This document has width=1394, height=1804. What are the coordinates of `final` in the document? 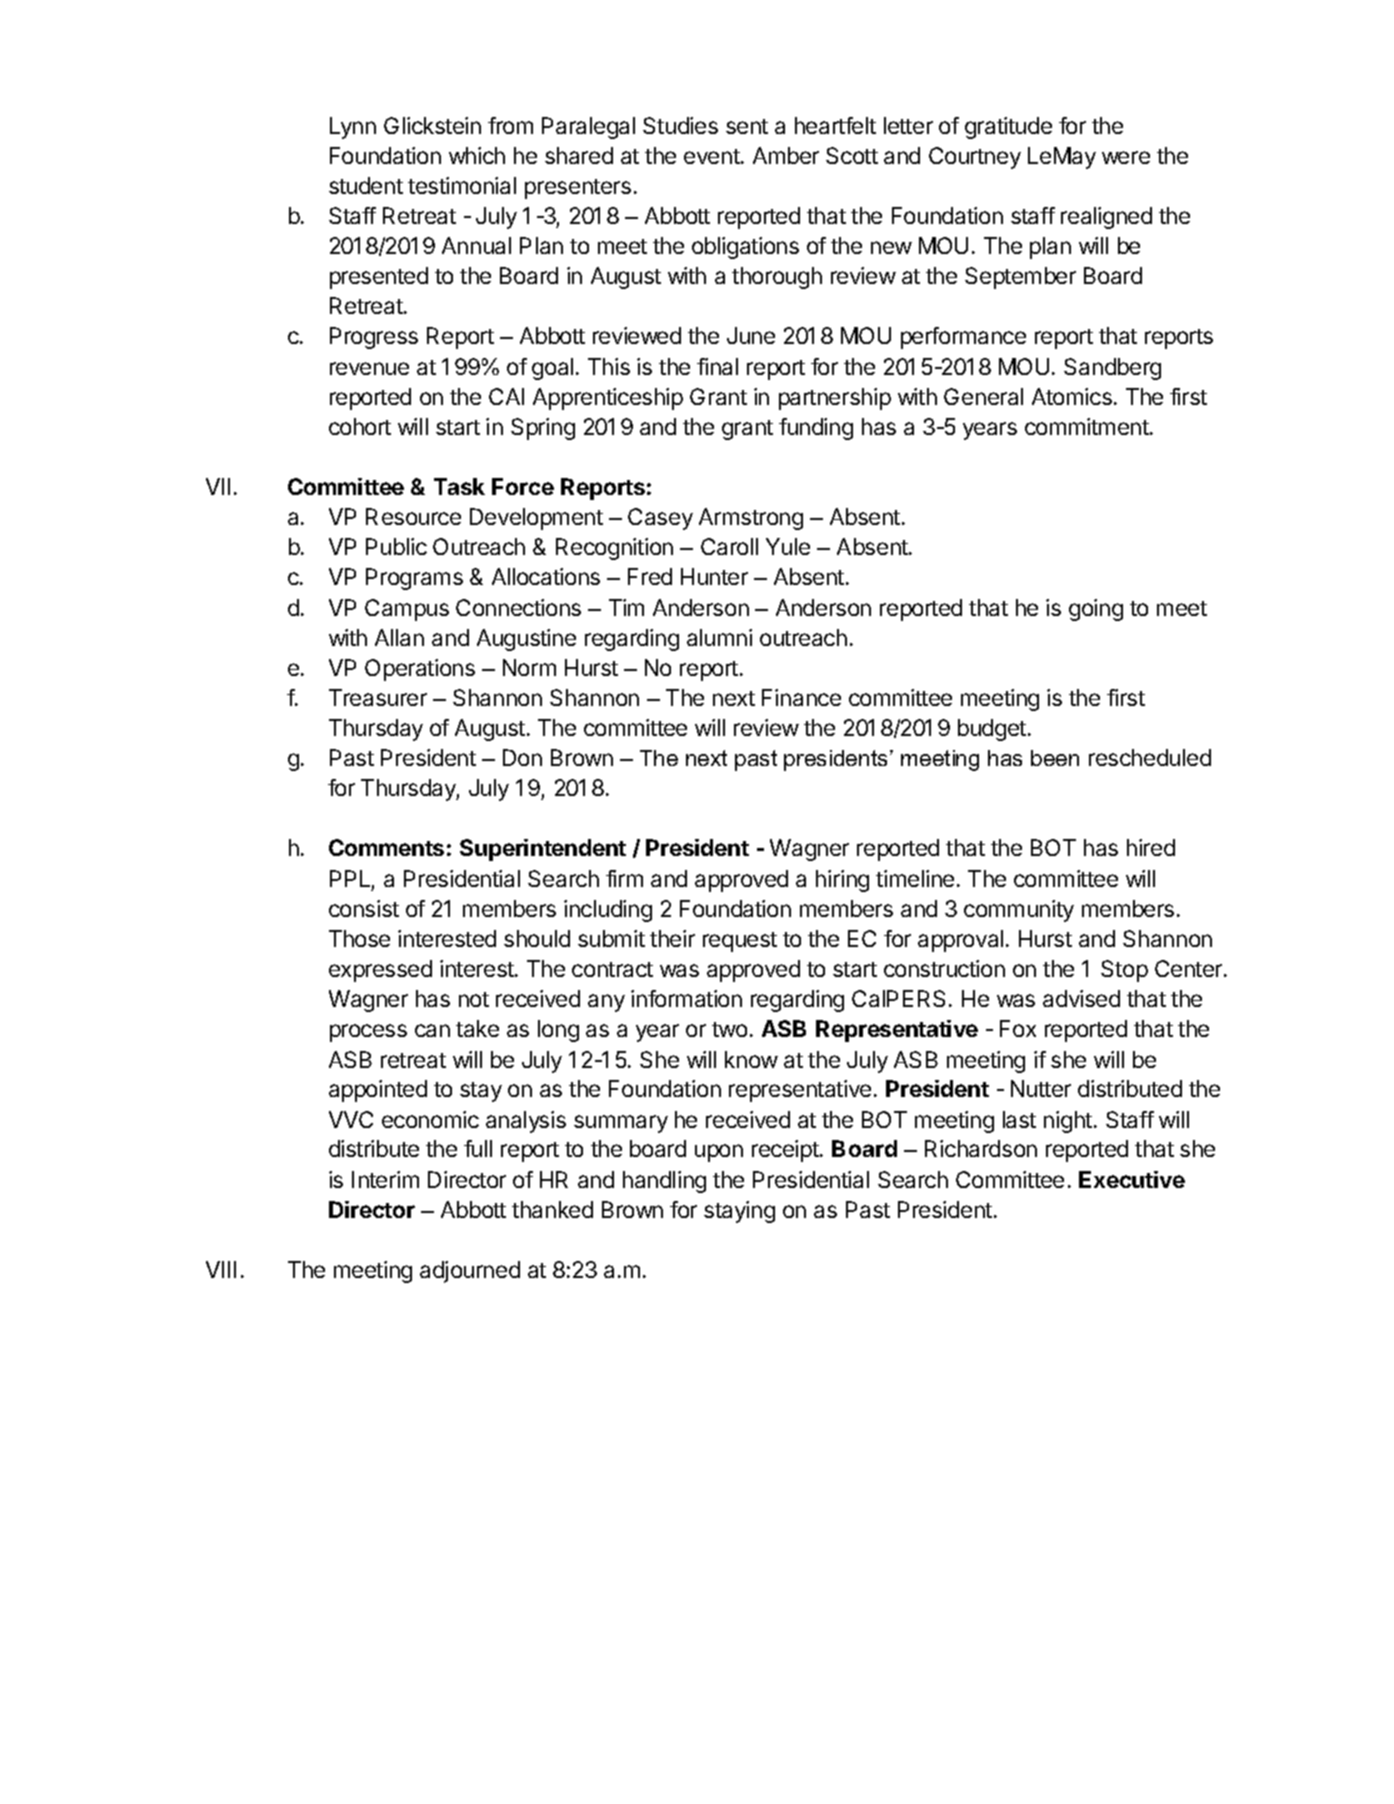 It's located at (717, 366).
